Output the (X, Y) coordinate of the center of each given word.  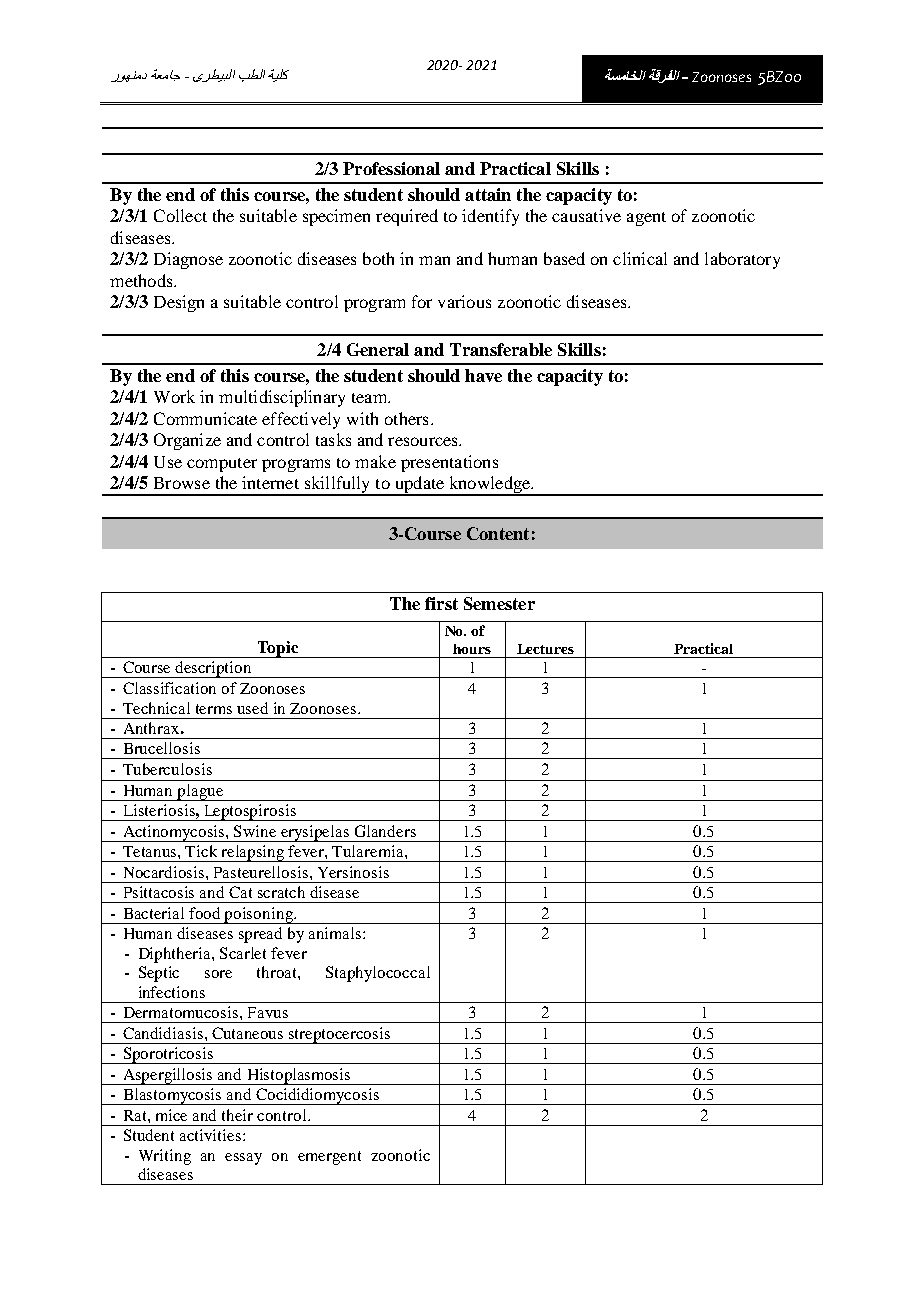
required (407, 217)
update (419, 486)
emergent (329, 1158)
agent (646, 219)
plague (201, 792)
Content (498, 533)
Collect (180, 215)
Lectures (545, 649)
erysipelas (316, 833)
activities (212, 1135)
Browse (182, 483)
